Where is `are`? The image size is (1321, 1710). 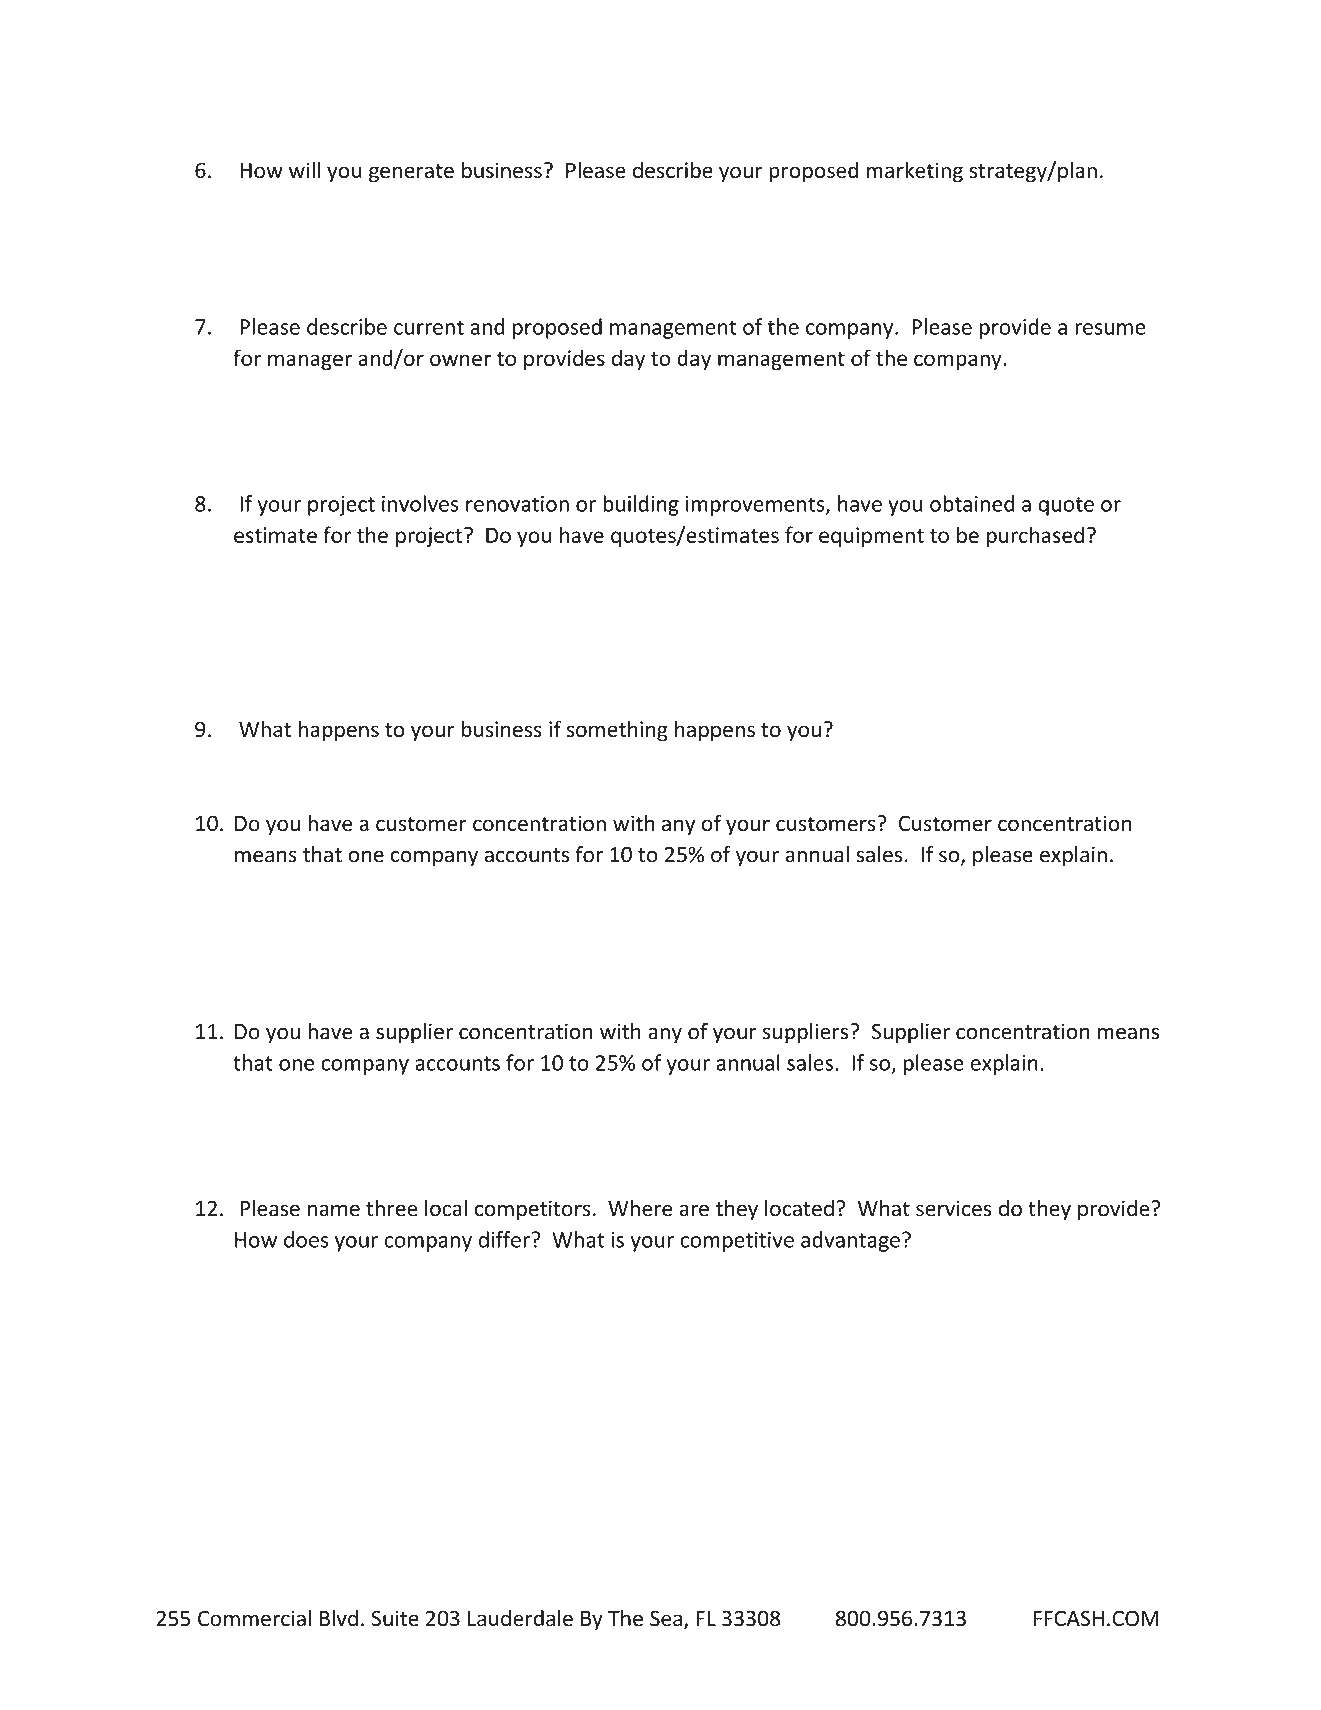 are is located at coordinates (694, 1210).
